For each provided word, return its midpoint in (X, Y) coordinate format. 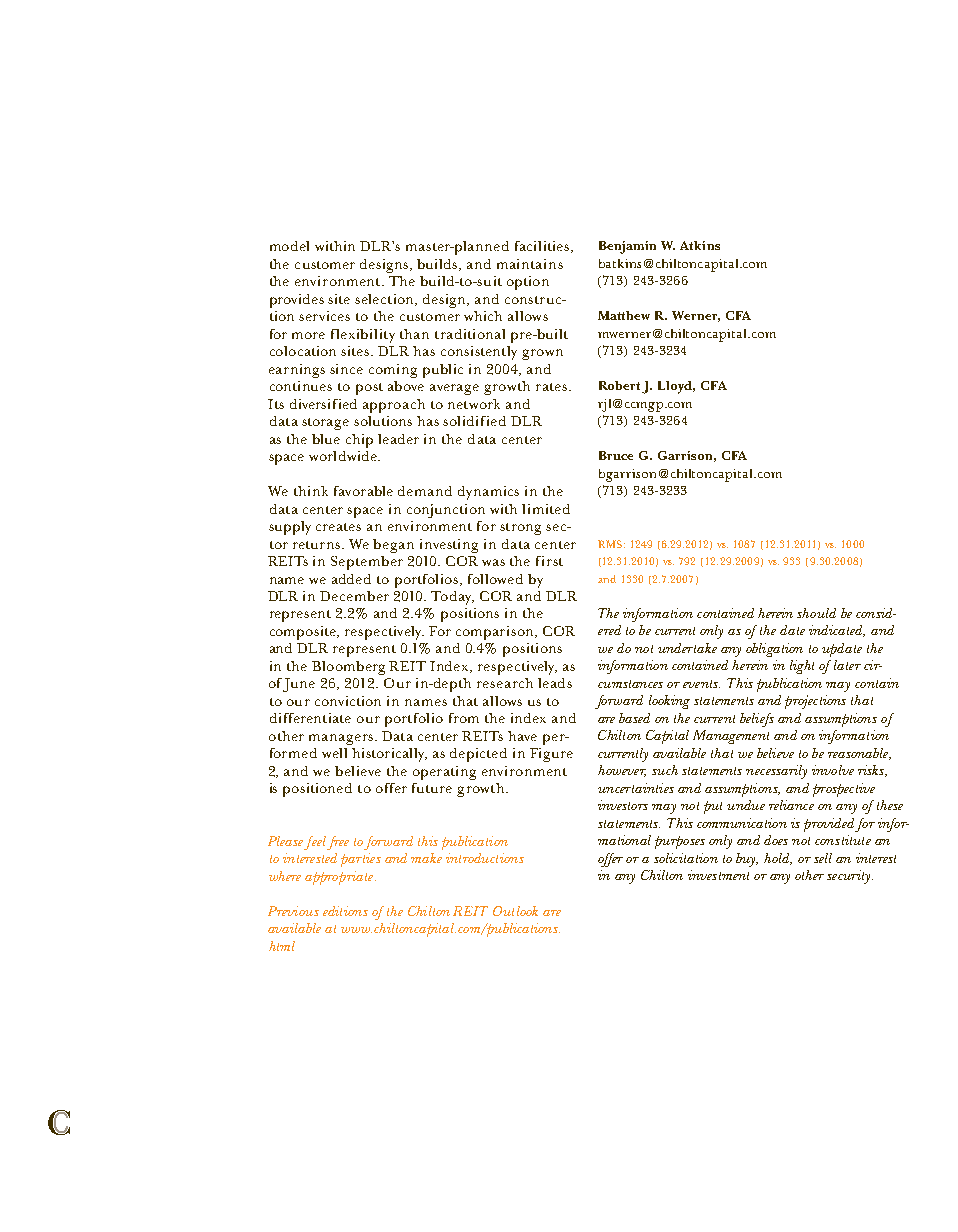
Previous (293, 911)
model (289, 246)
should (816, 613)
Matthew (624, 315)
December (354, 596)
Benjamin (627, 247)
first (549, 561)
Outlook (515, 911)
